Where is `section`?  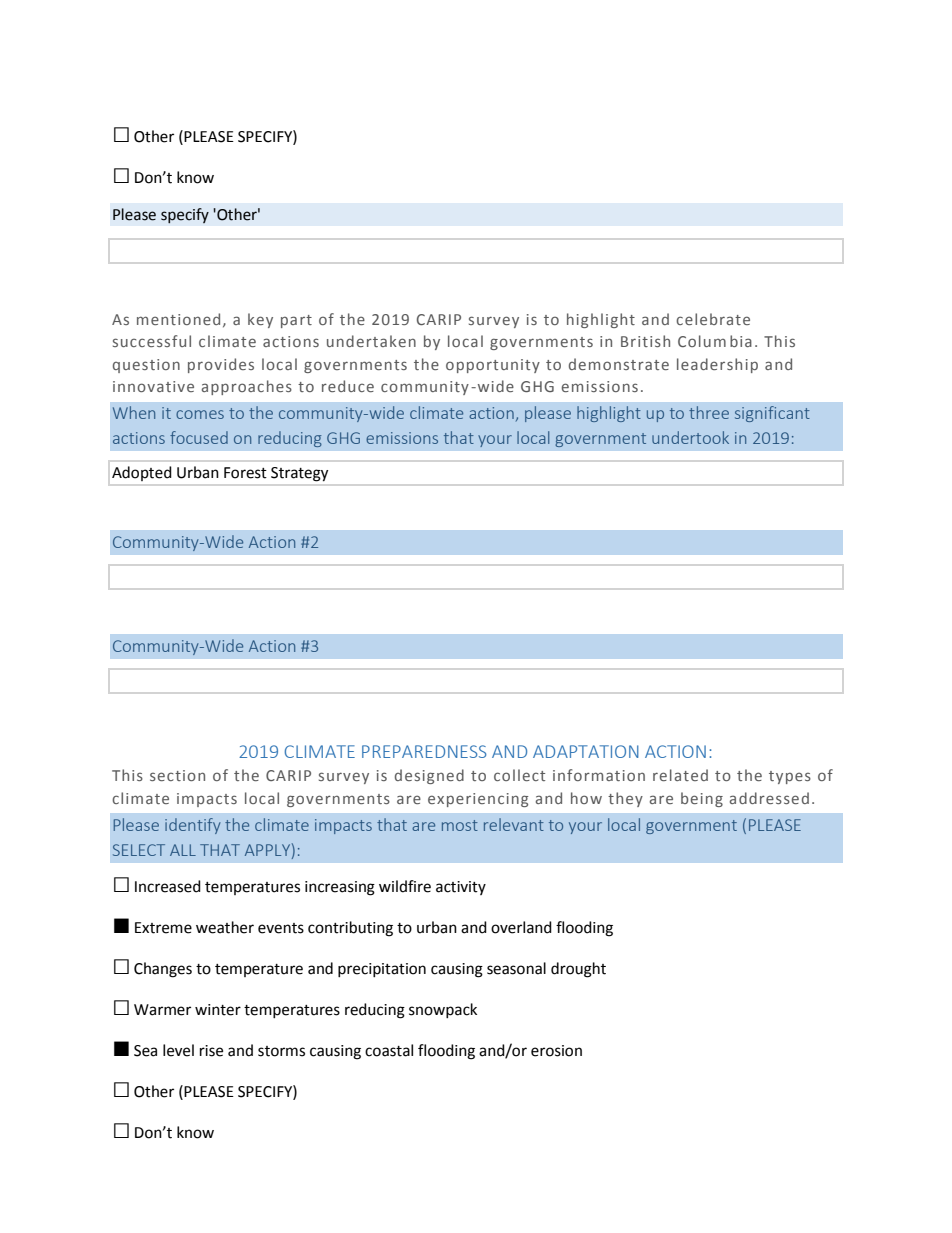 section is located at coordinates (177, 775).
